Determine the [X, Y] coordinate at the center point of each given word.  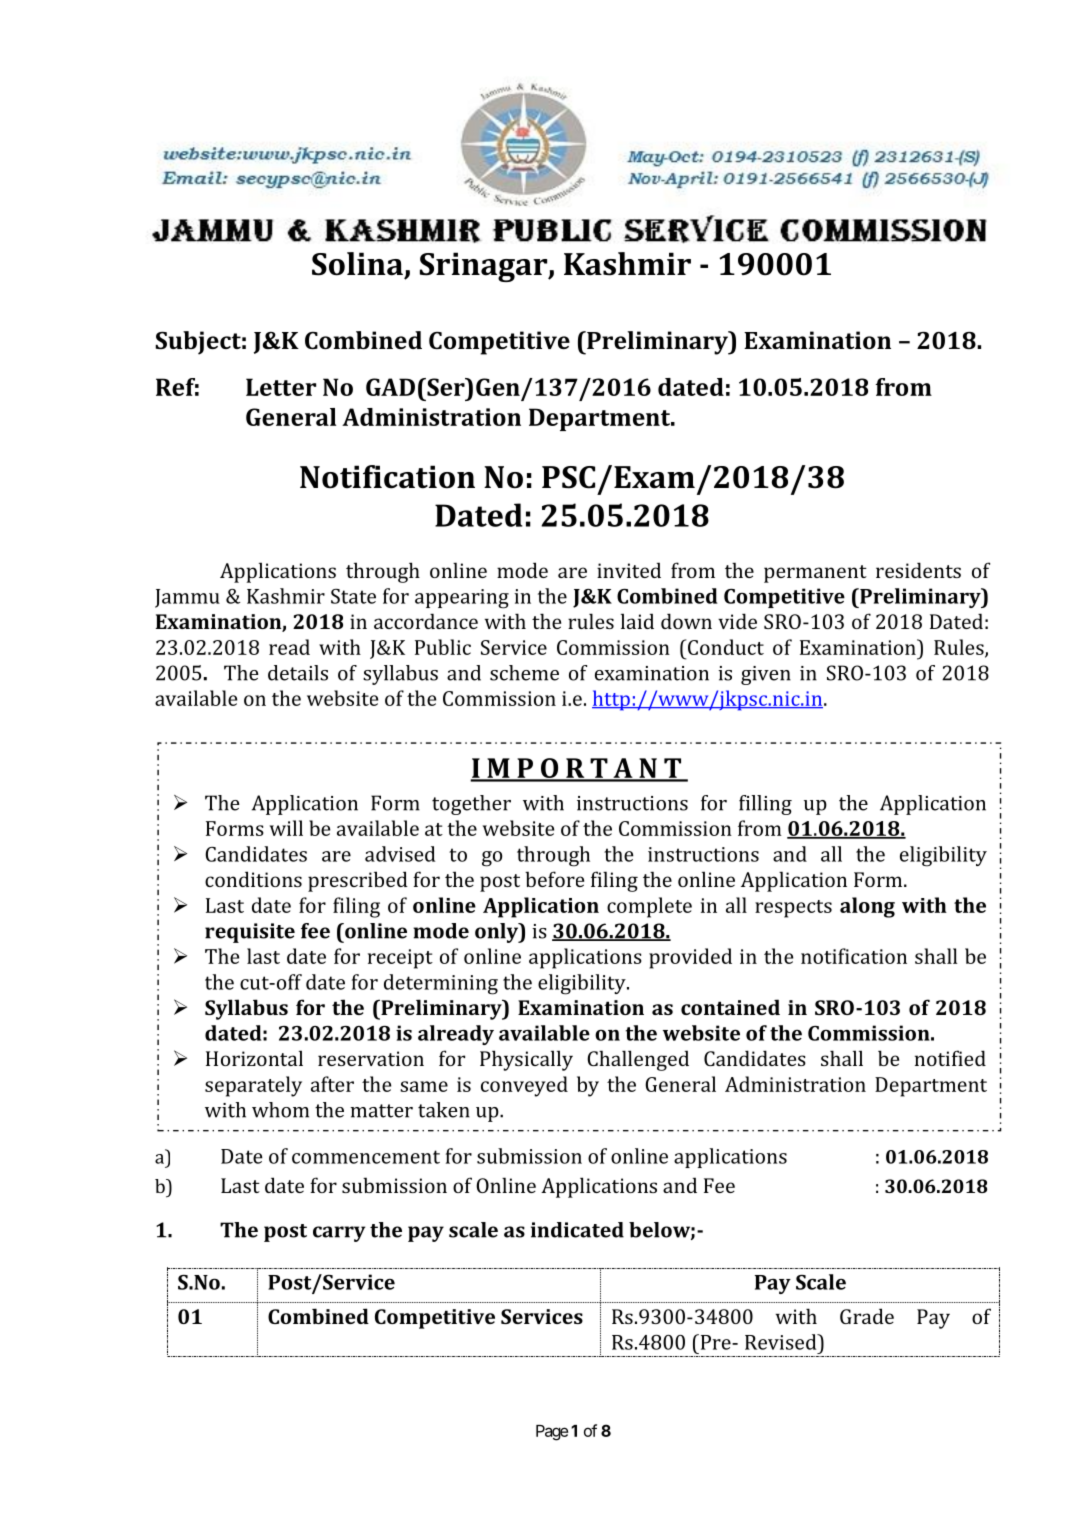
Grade [867, 1316]
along [867, 907]
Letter [281, 387]
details [298, 673]
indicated [577, 1230]
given [766, 675]
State [353, 596]
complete [649, 907]
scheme [524, 673]
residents [918, 570]
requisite [250, 933]
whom [280, 1110]
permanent [815, 574]
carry [339, 1234]
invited [629, 570]
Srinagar [485, 267]
